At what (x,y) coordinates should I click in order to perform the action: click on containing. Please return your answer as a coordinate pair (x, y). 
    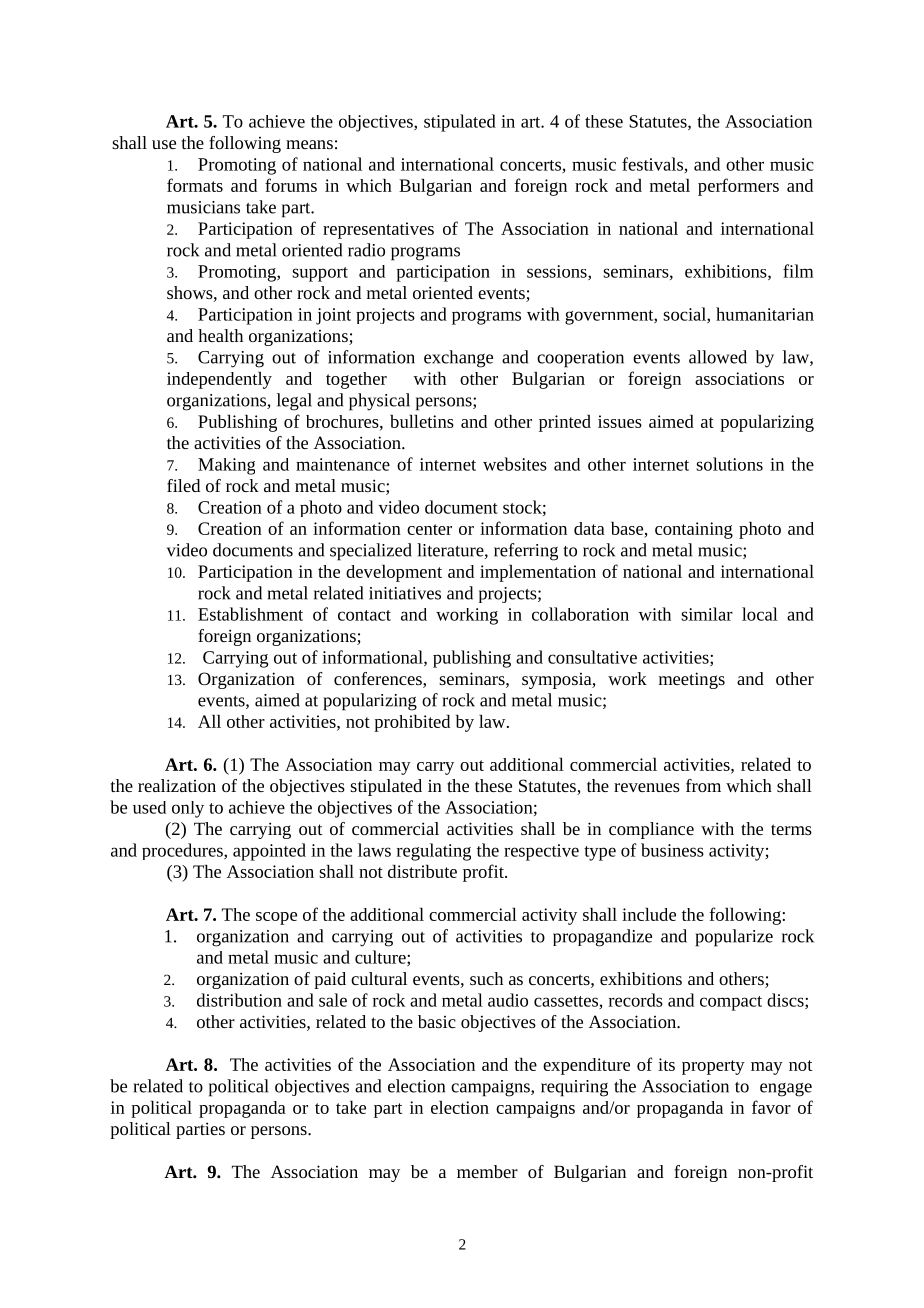
    Looking at the image, I should click on (694, 530).
